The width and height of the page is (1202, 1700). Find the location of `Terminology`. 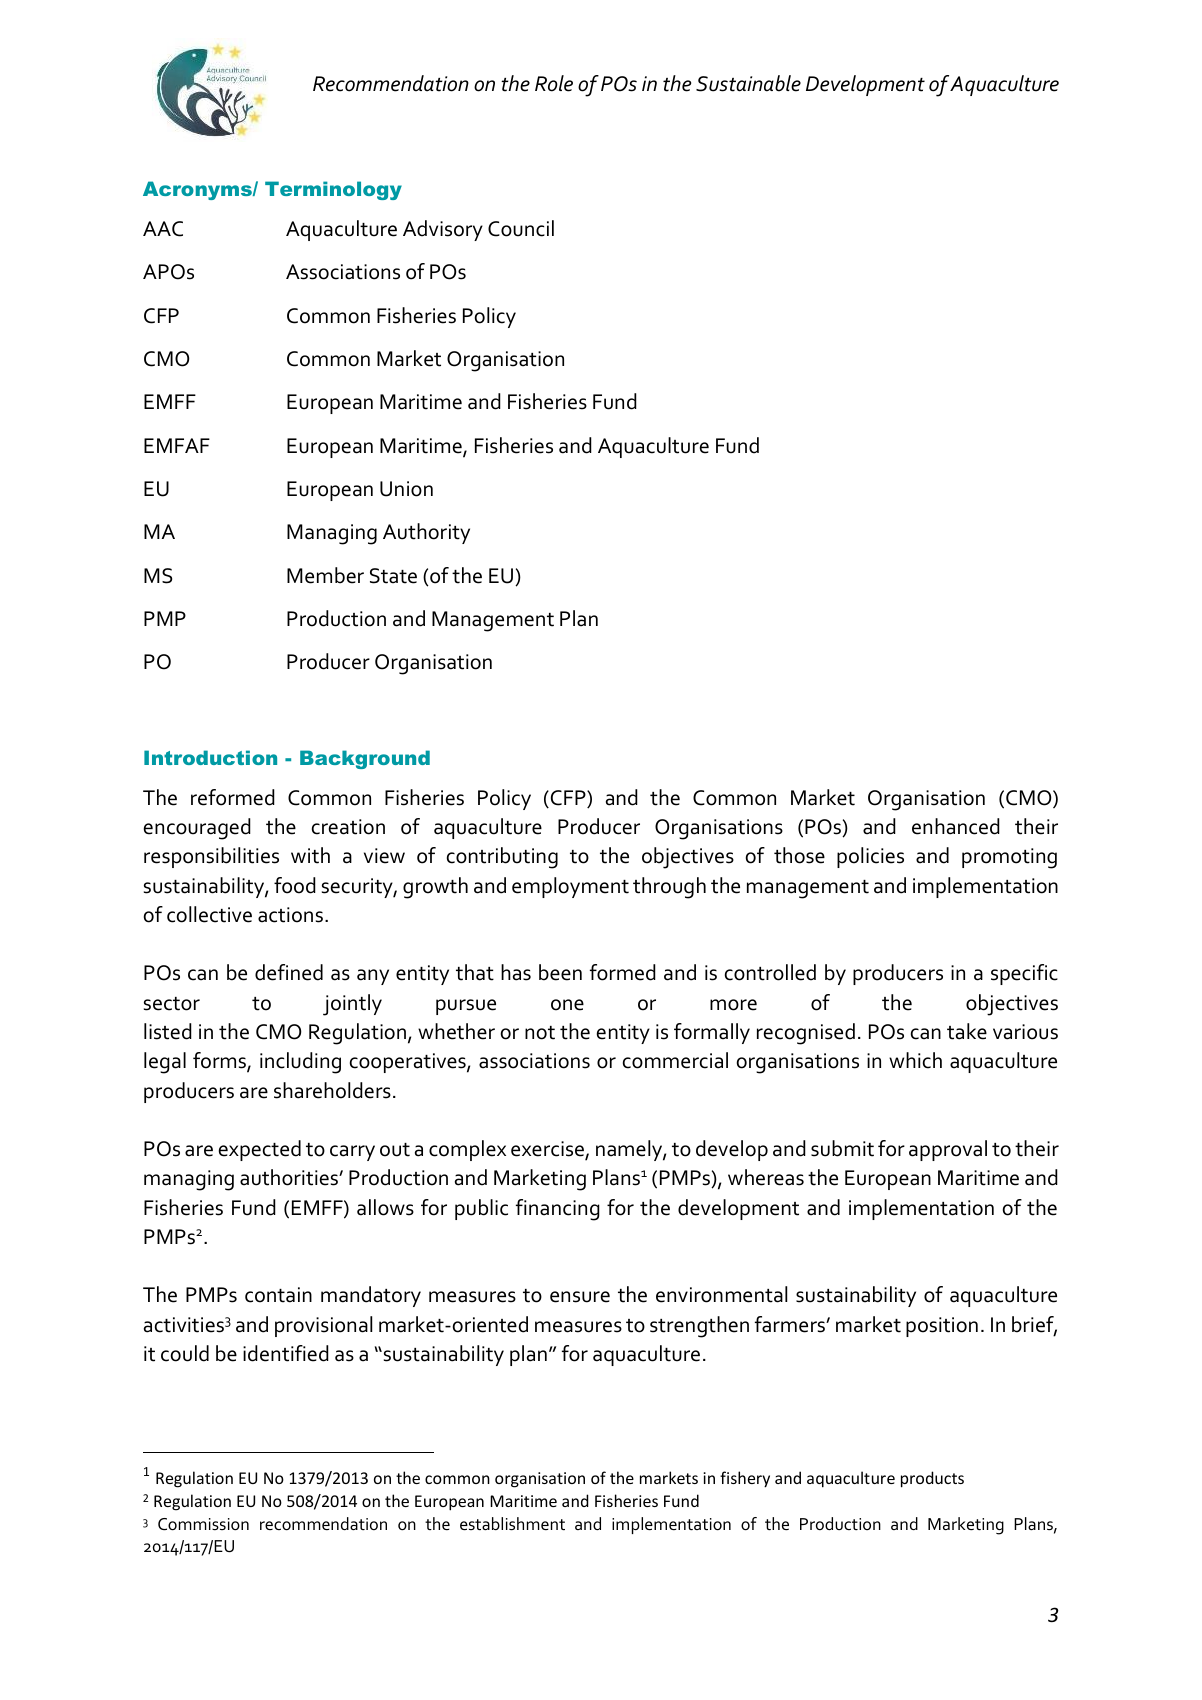

Terminology is located at coordinates (333, 190).
